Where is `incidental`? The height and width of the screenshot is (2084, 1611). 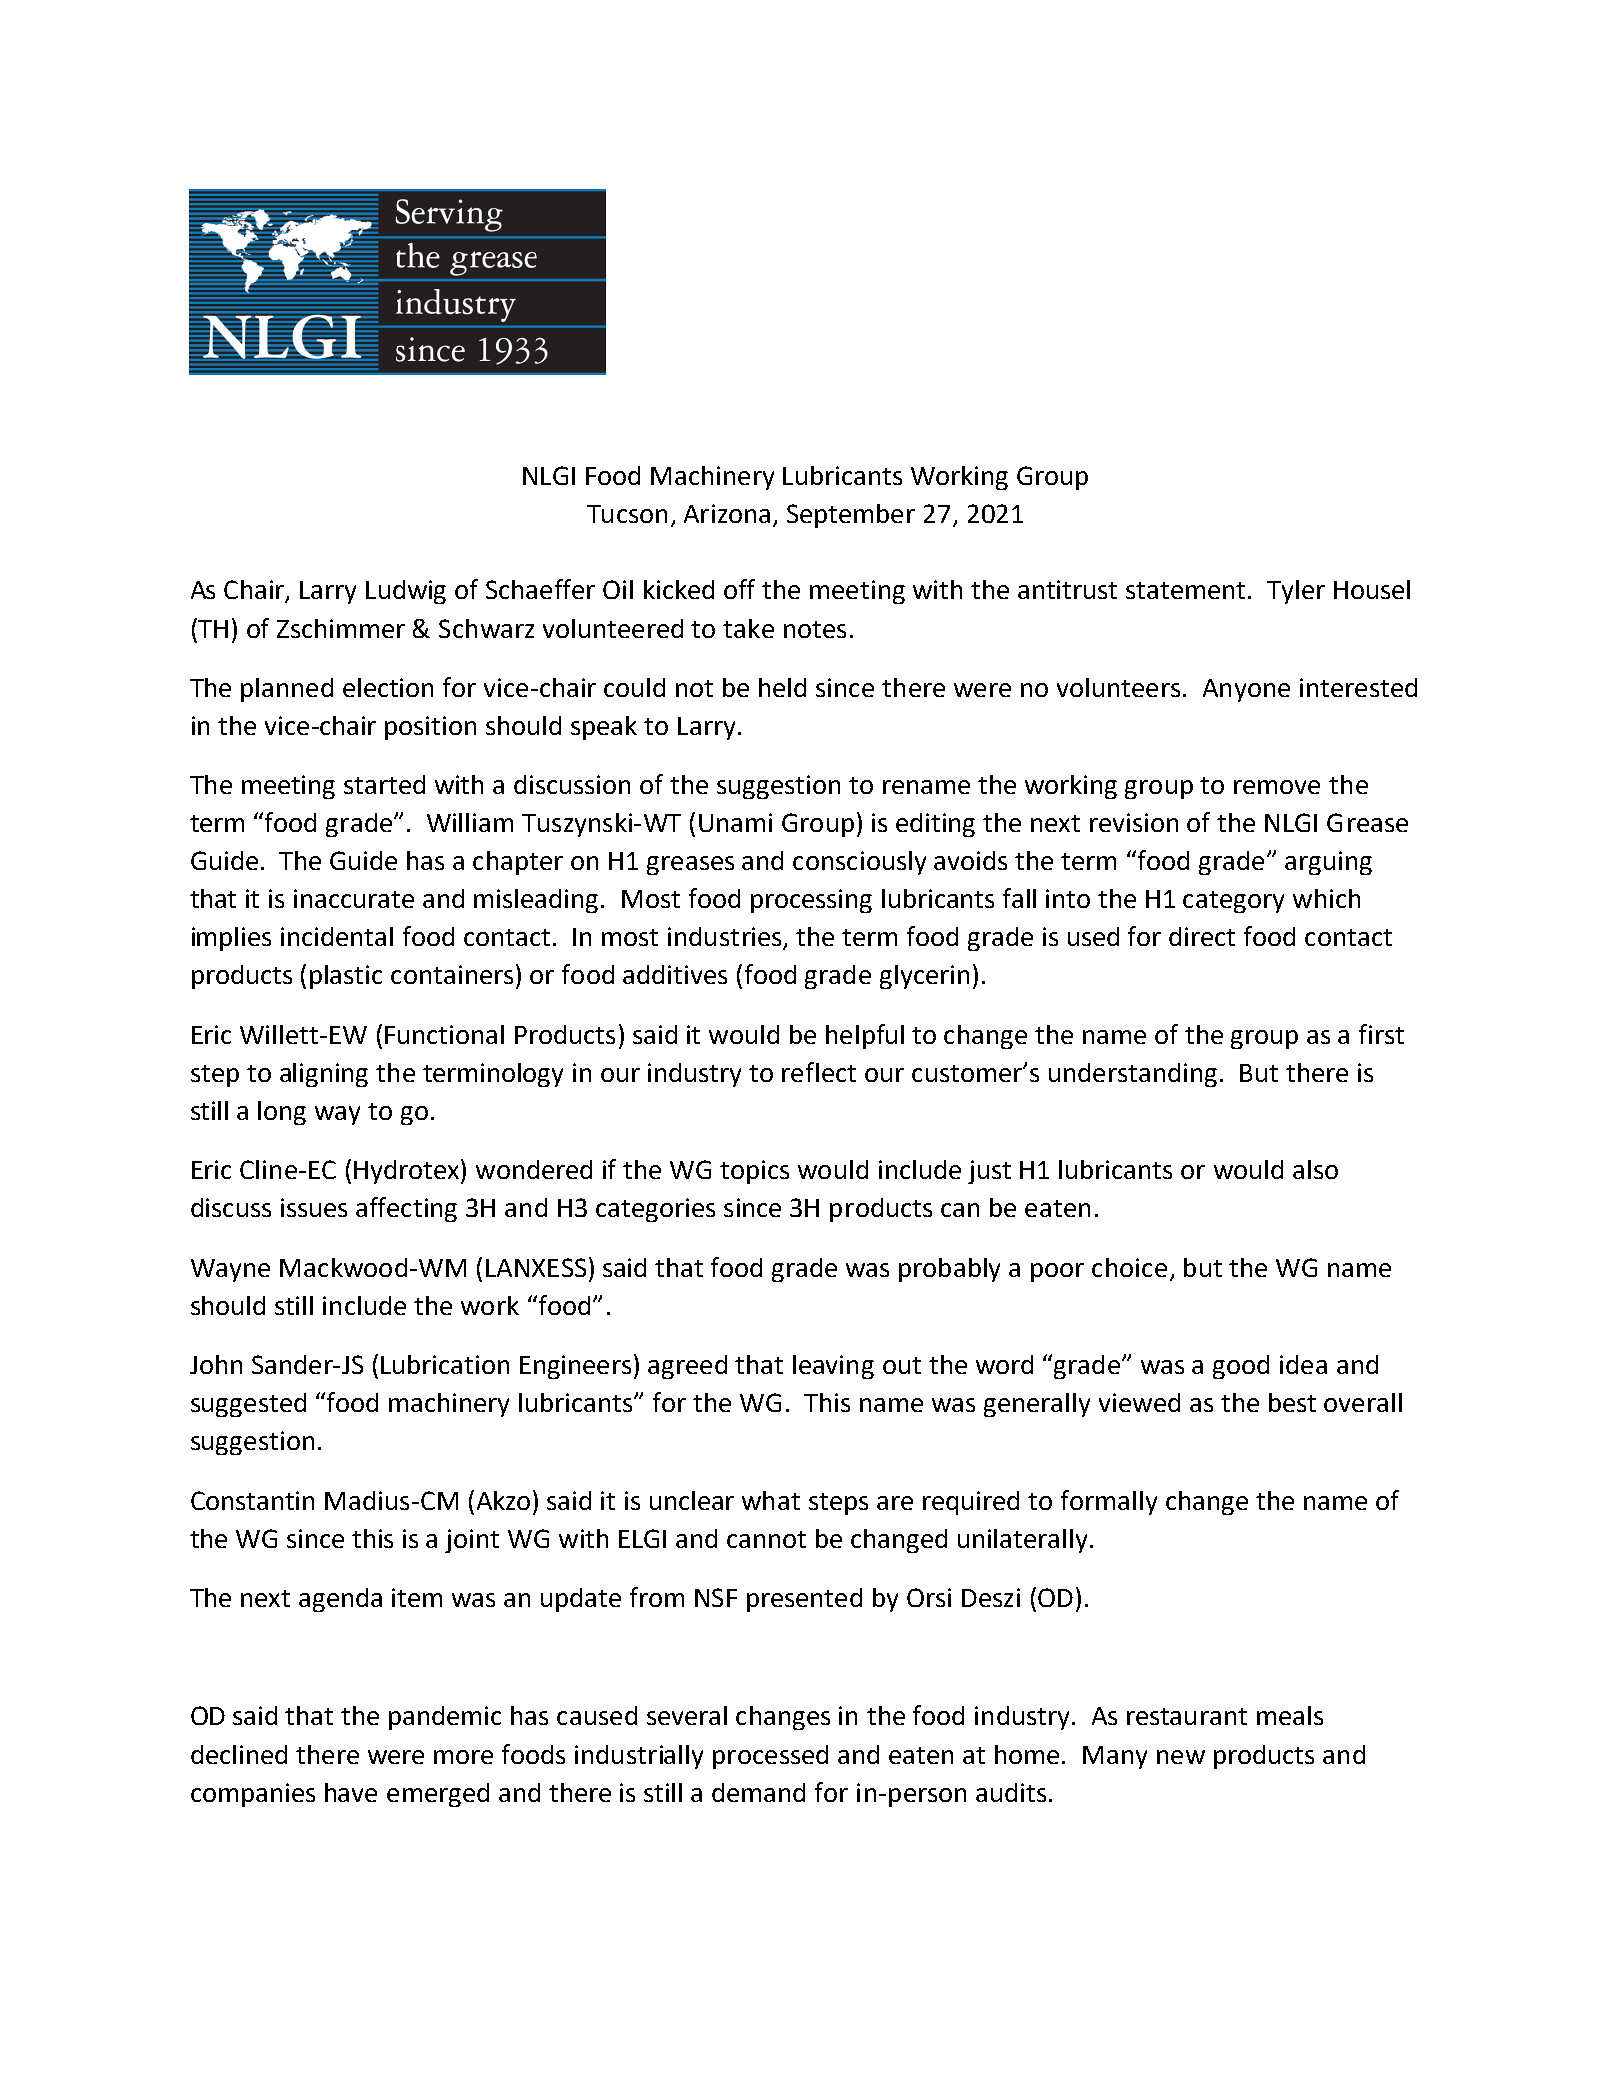
incidental is located at coordinates (337, 936).
